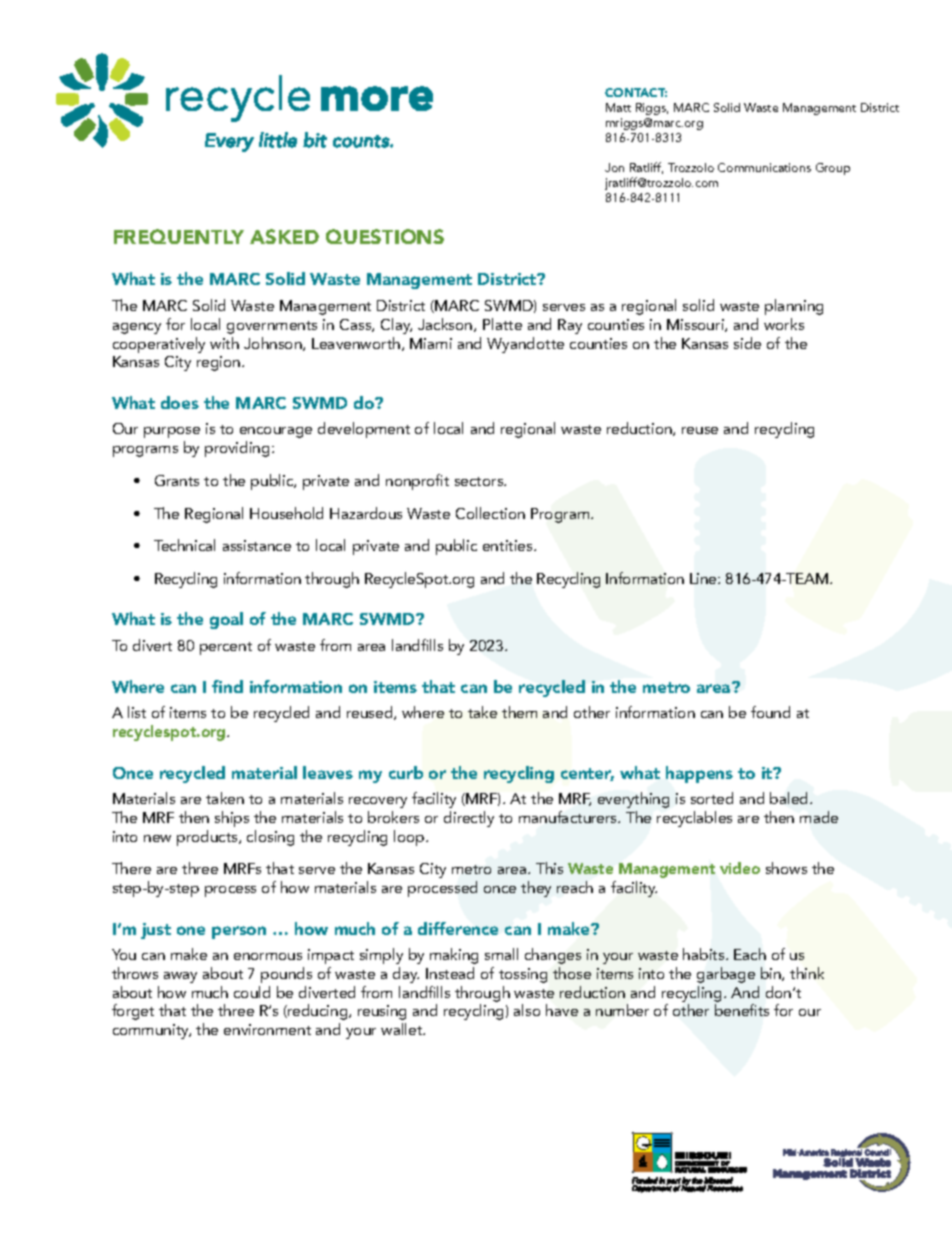  What do you see at coordinates (179, 236) in the screenshot?
I see `Frequently` at bounding box center [179, 236].
